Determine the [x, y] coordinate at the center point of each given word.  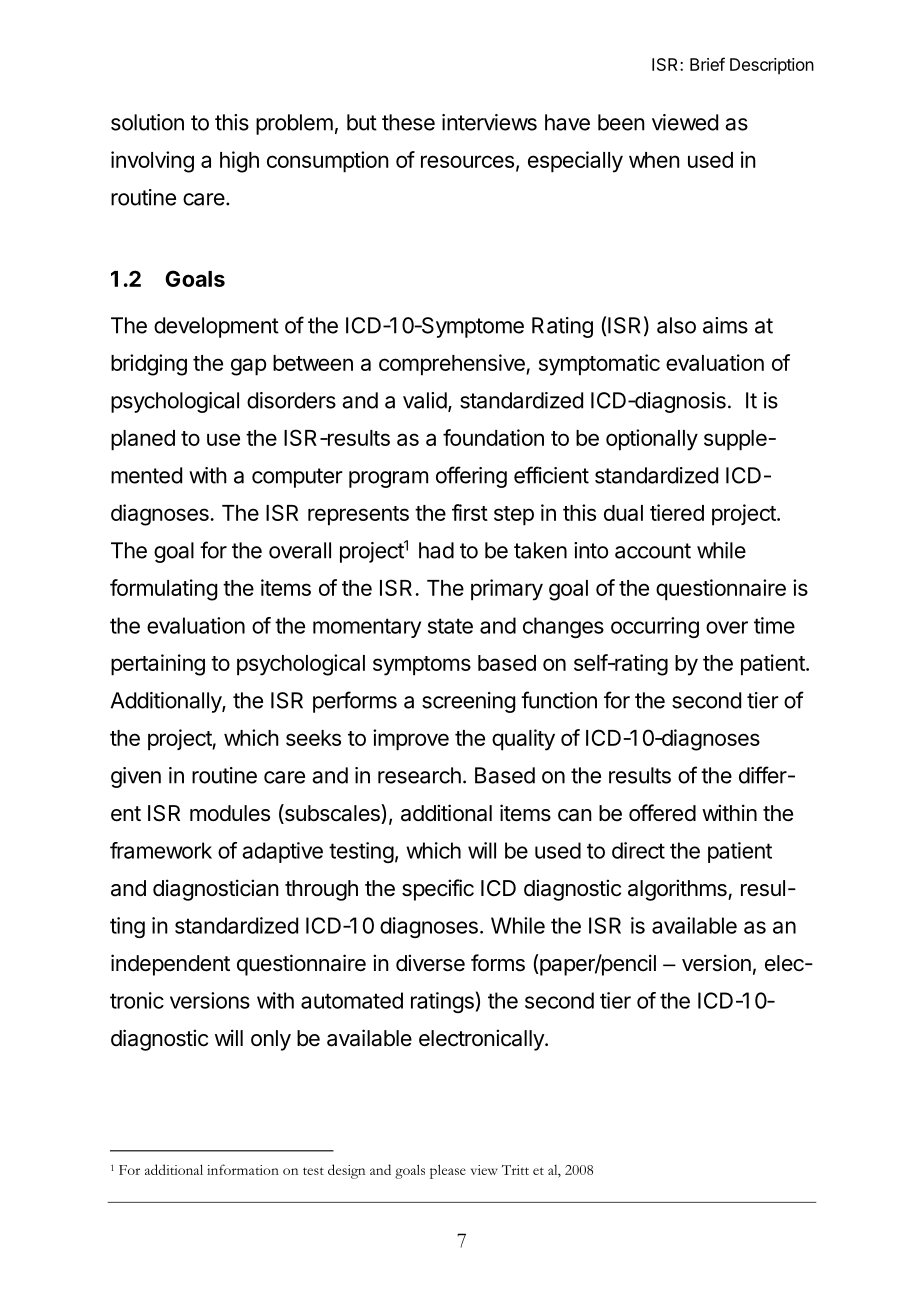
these [408, 122]
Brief [707, 64]
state [450, 626]
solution [147, 122]
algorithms [678, 890]
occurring [655, 627]
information [243, 1169]
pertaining [158, 665]
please [448, 1171]
